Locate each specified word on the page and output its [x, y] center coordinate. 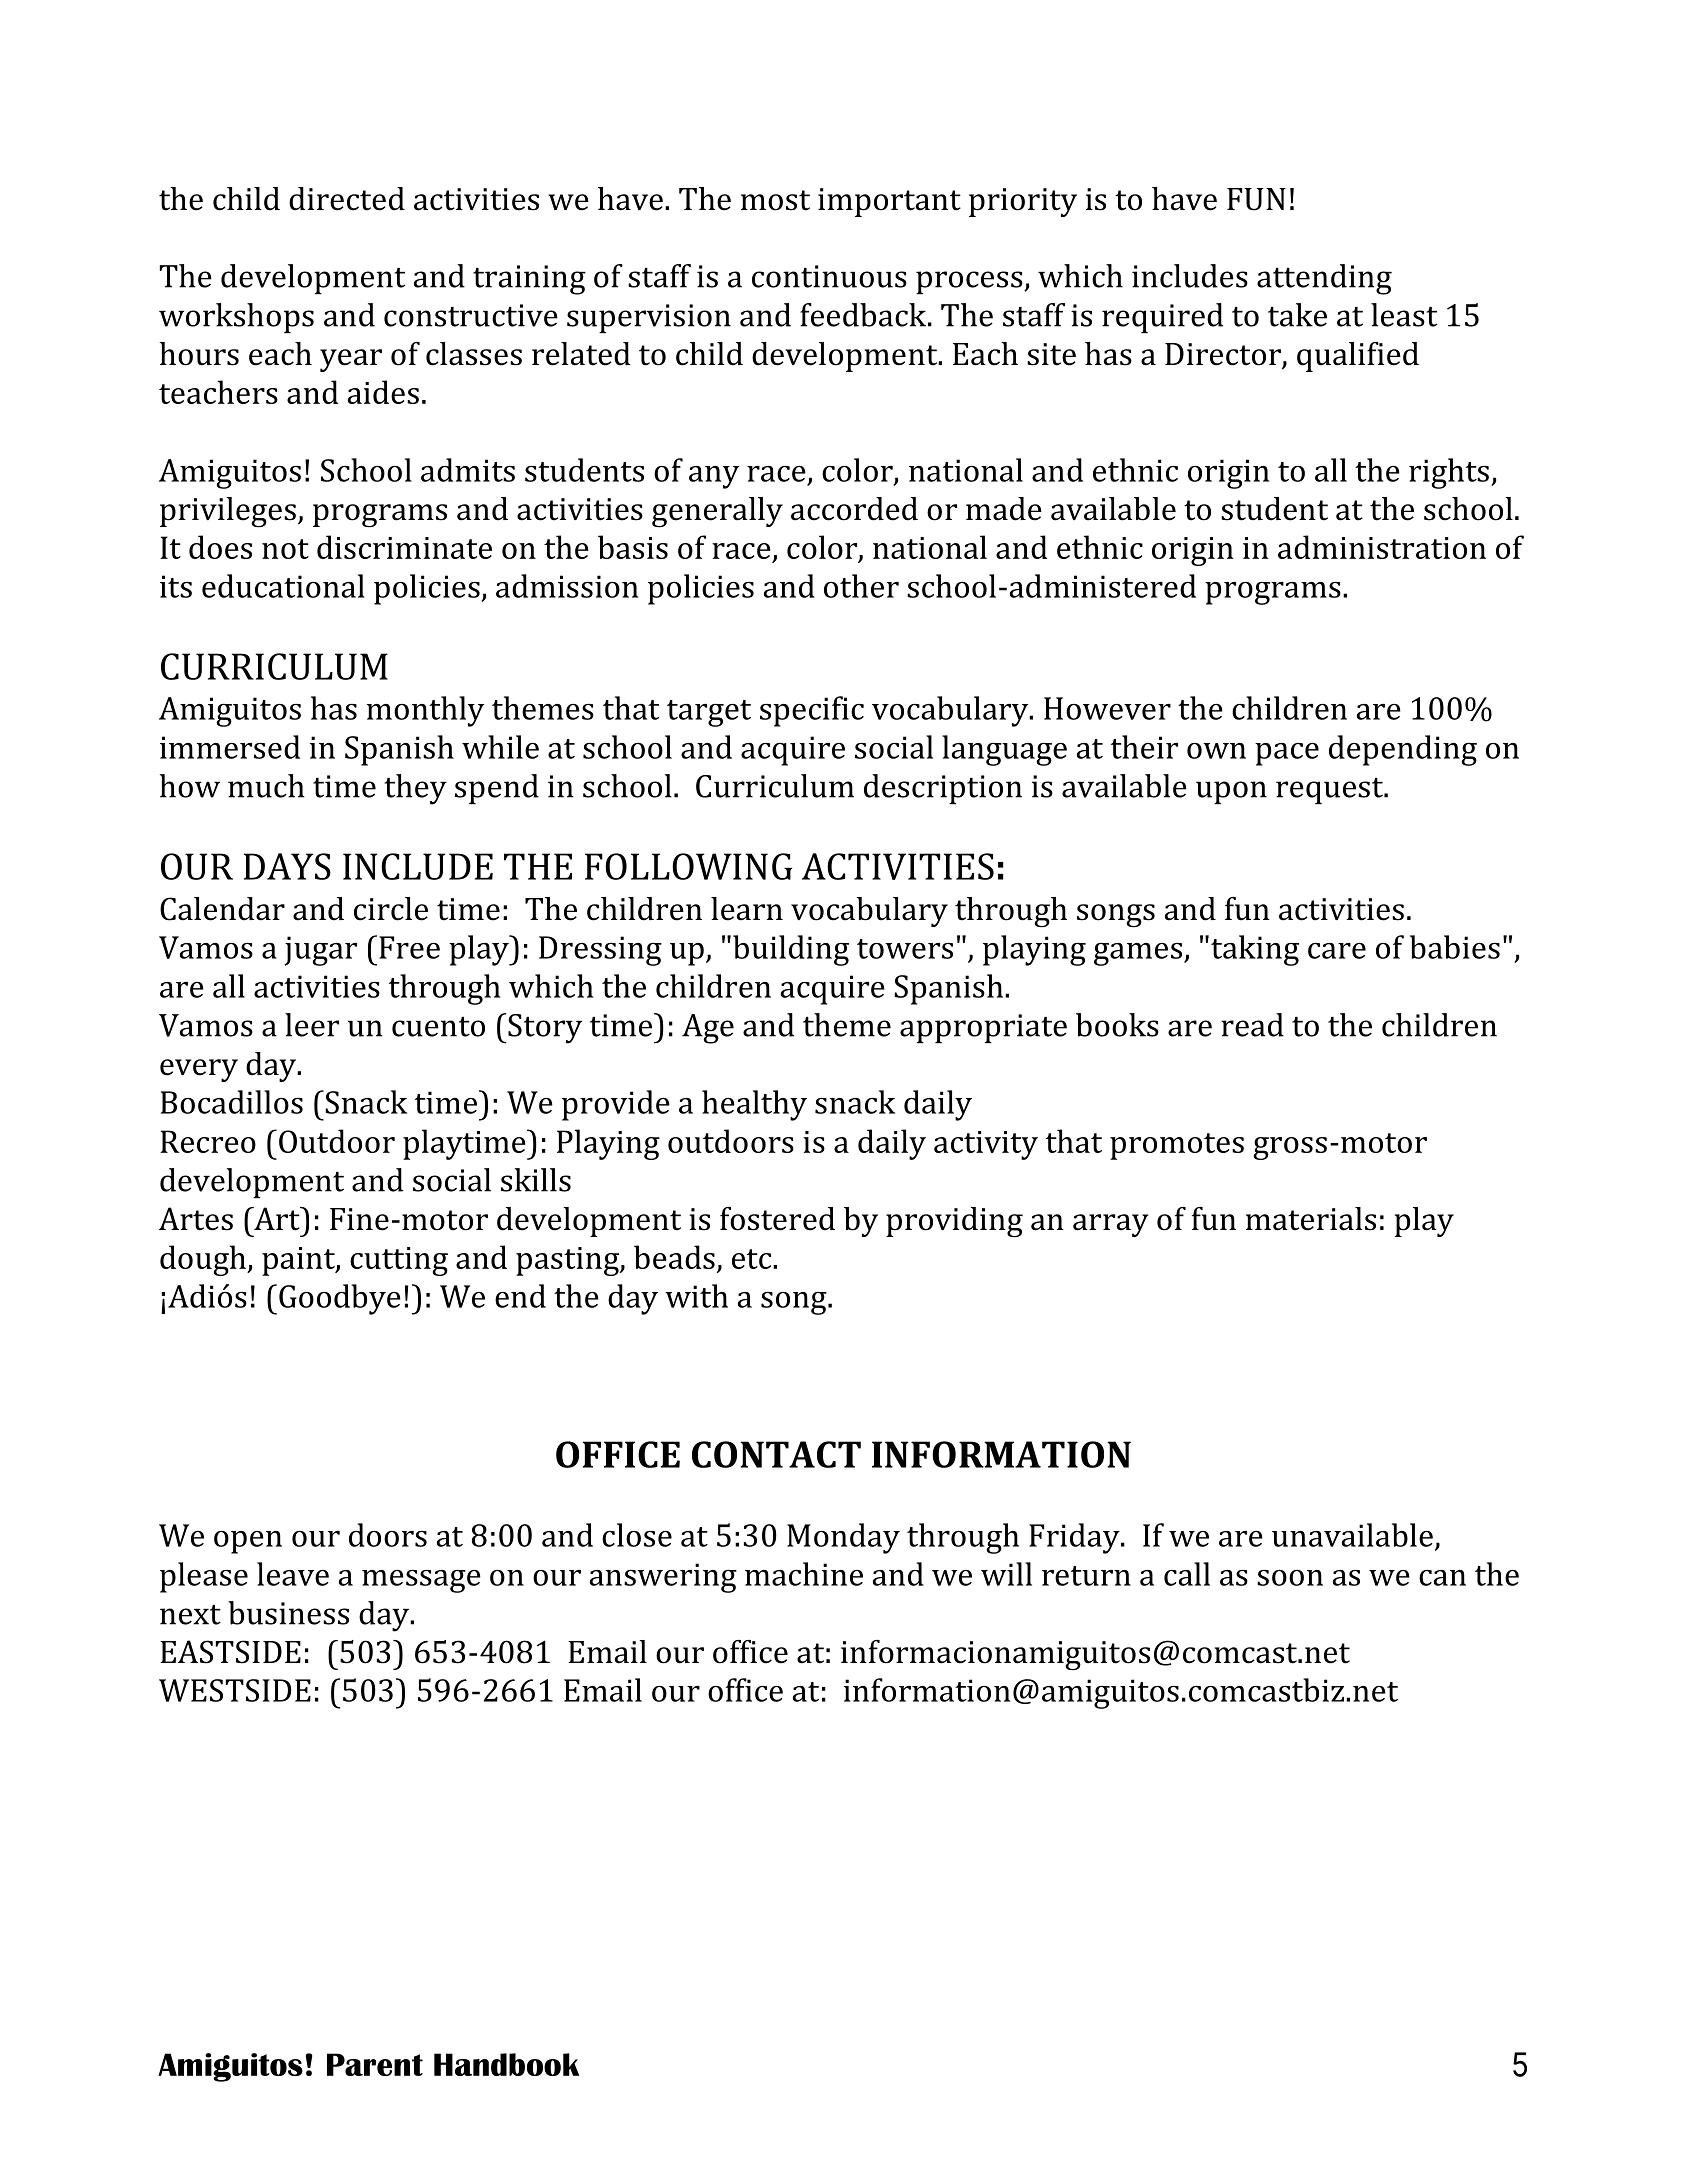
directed [347, 199]
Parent [375, 2064]
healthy [754, 1105]
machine [804, 1574]
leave [293, 1574]
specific [812, 711]
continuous [829, 276]
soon [1290, 1578]
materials [1311, 1219]
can [1442, 1578]
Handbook [506, 2064]
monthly [425, 711]
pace [1287, 754]
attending [1324, 279]
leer [312, 1025]
